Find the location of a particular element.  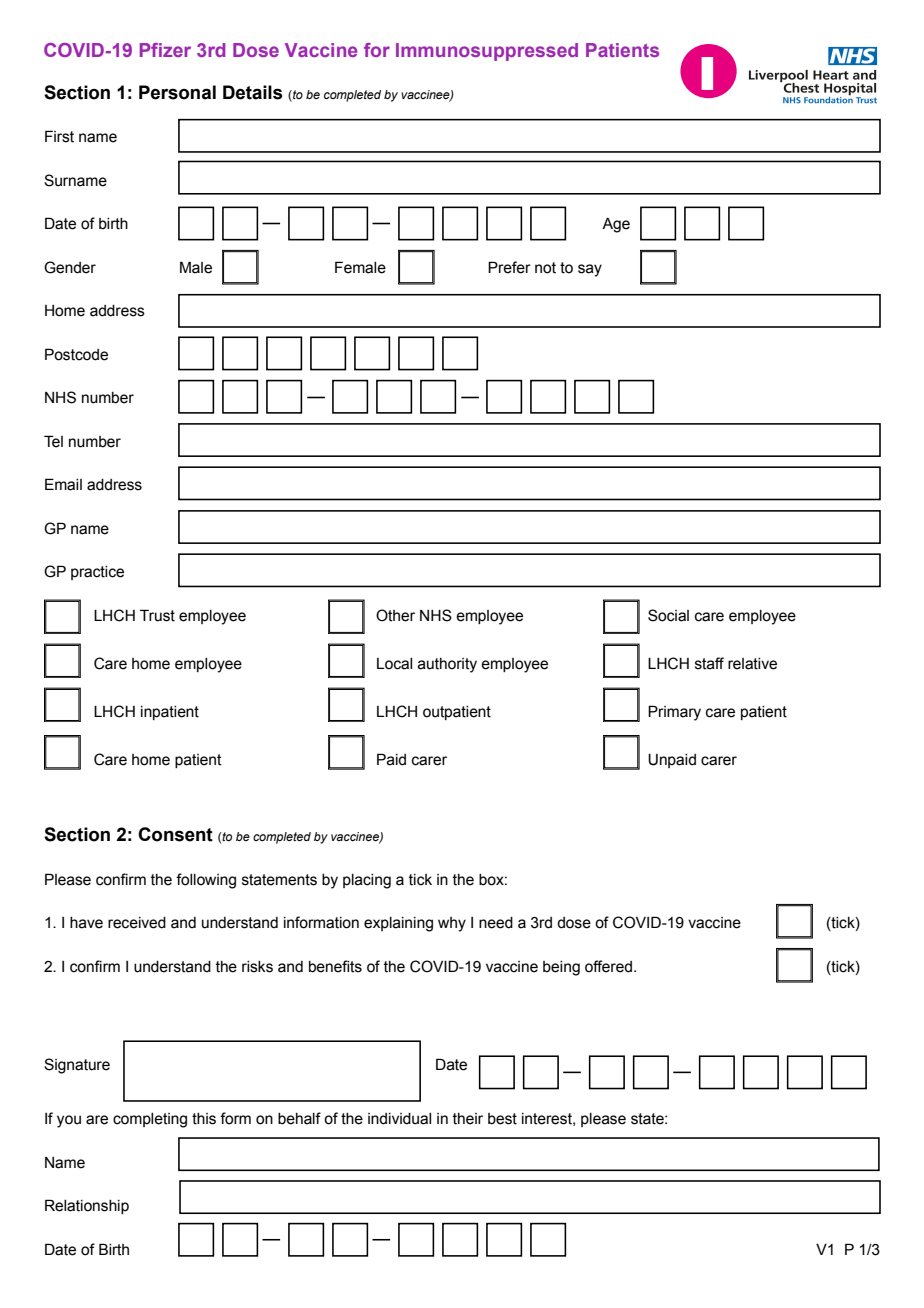

Primary is located at coordinates (674, 713).
